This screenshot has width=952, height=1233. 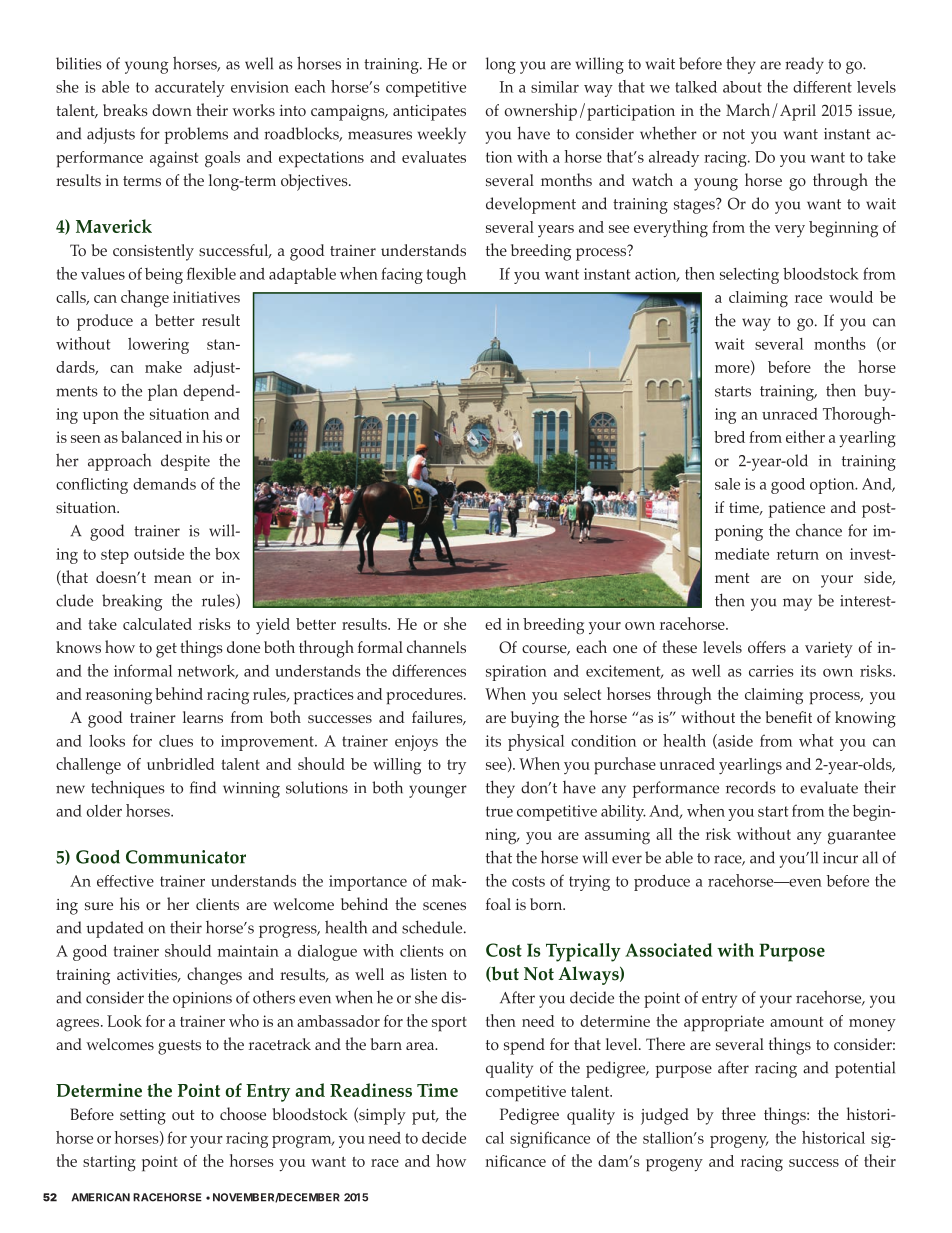 What do you see at coordinates (805, 436) in the screenshot?
I see `either` at bounding box center [805, 436].
